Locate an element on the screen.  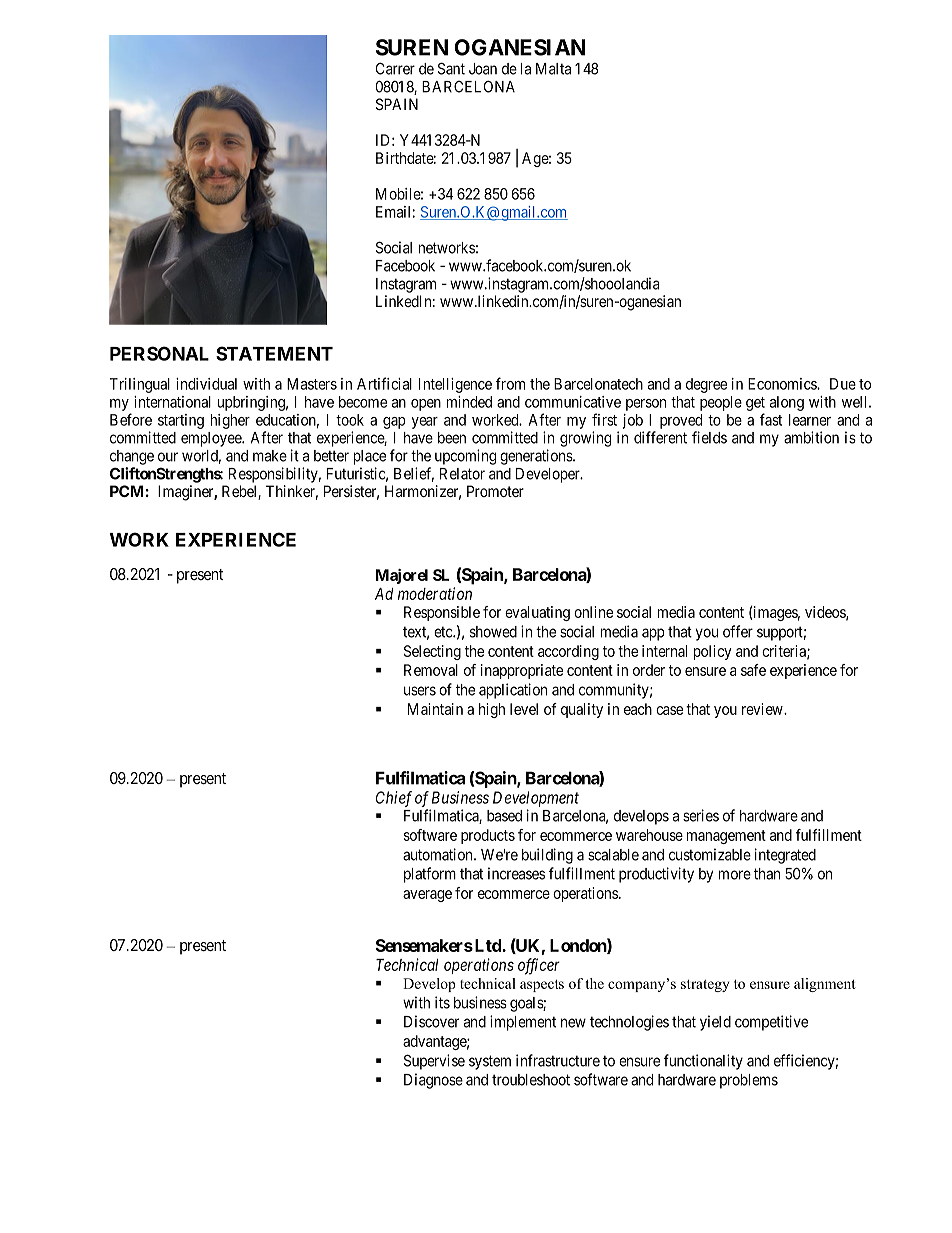
Chief is located at coordinates (394, 799).
